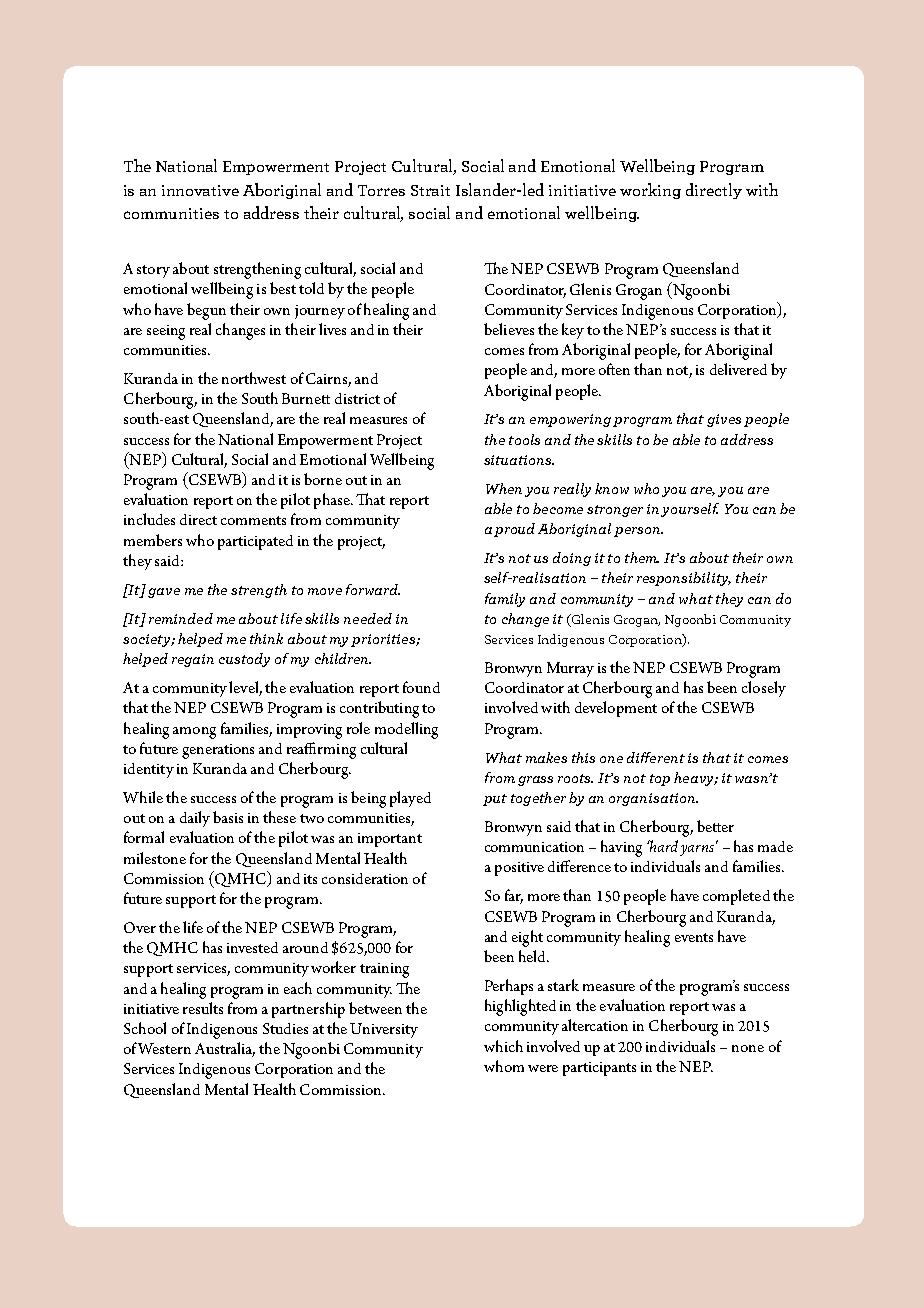 The height and width of the screenshot is (1308, 924). I want to click on innovative, so click(200, 190).
